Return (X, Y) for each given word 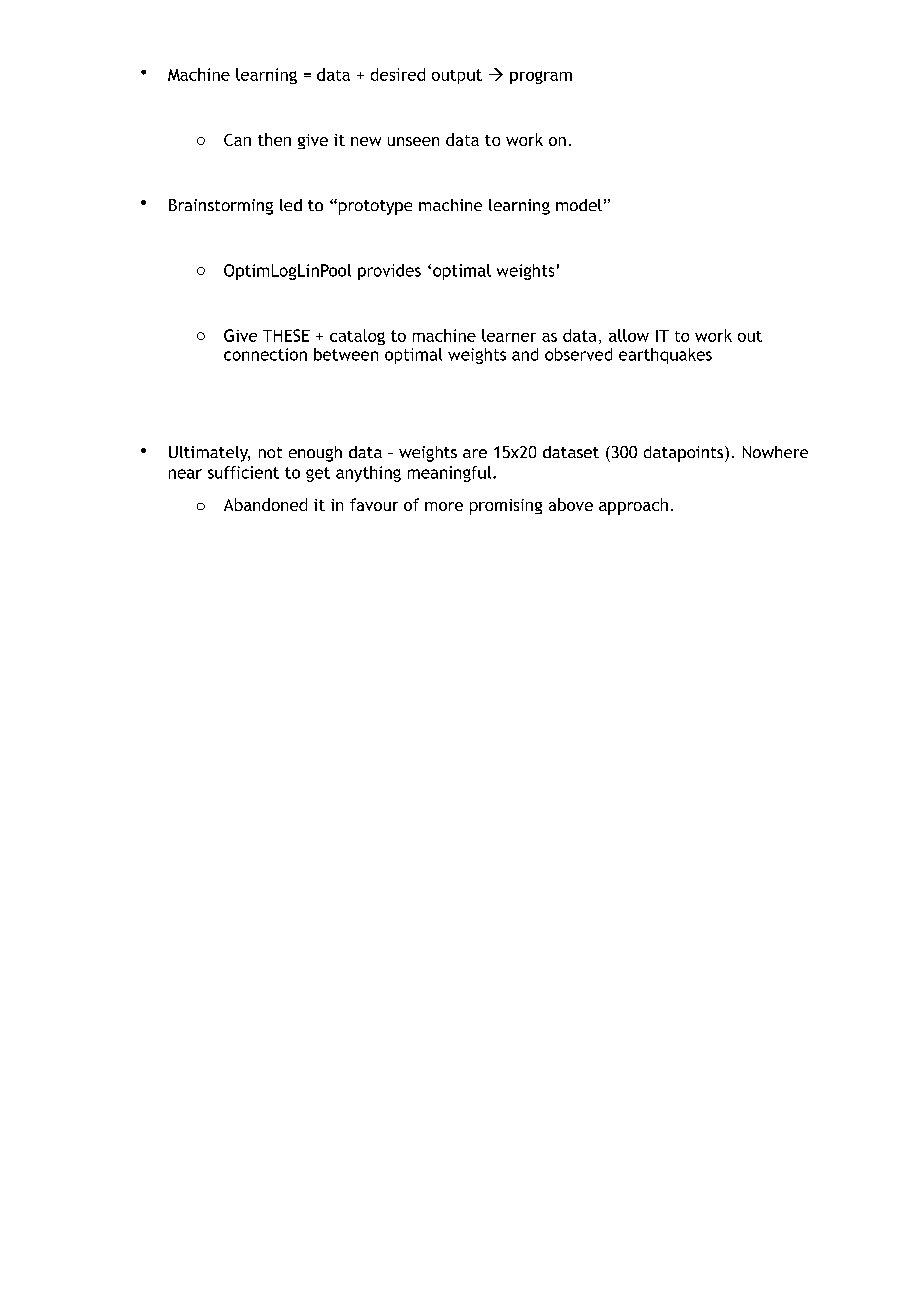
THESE (286, 335)
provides (389, 272)
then (274, 139)
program (541, 77)
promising (506, 507)
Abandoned (265, 504)
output (457, 76)
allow (629, 335)
